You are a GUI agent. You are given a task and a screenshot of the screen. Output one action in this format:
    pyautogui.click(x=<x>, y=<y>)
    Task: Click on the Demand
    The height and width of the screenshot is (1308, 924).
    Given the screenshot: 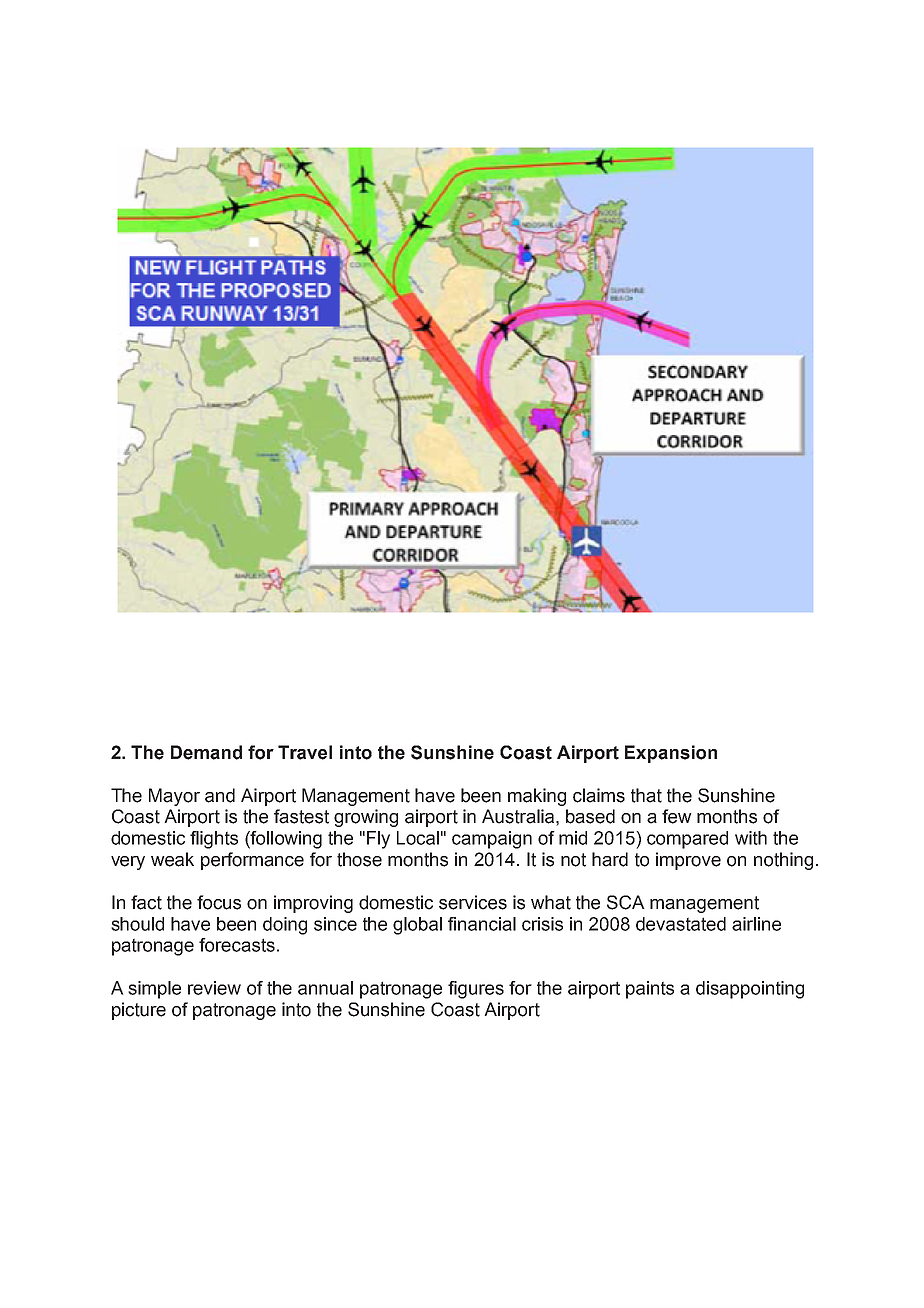 What is the action you would take?
    pyautogui.click(x=206, y=752)
